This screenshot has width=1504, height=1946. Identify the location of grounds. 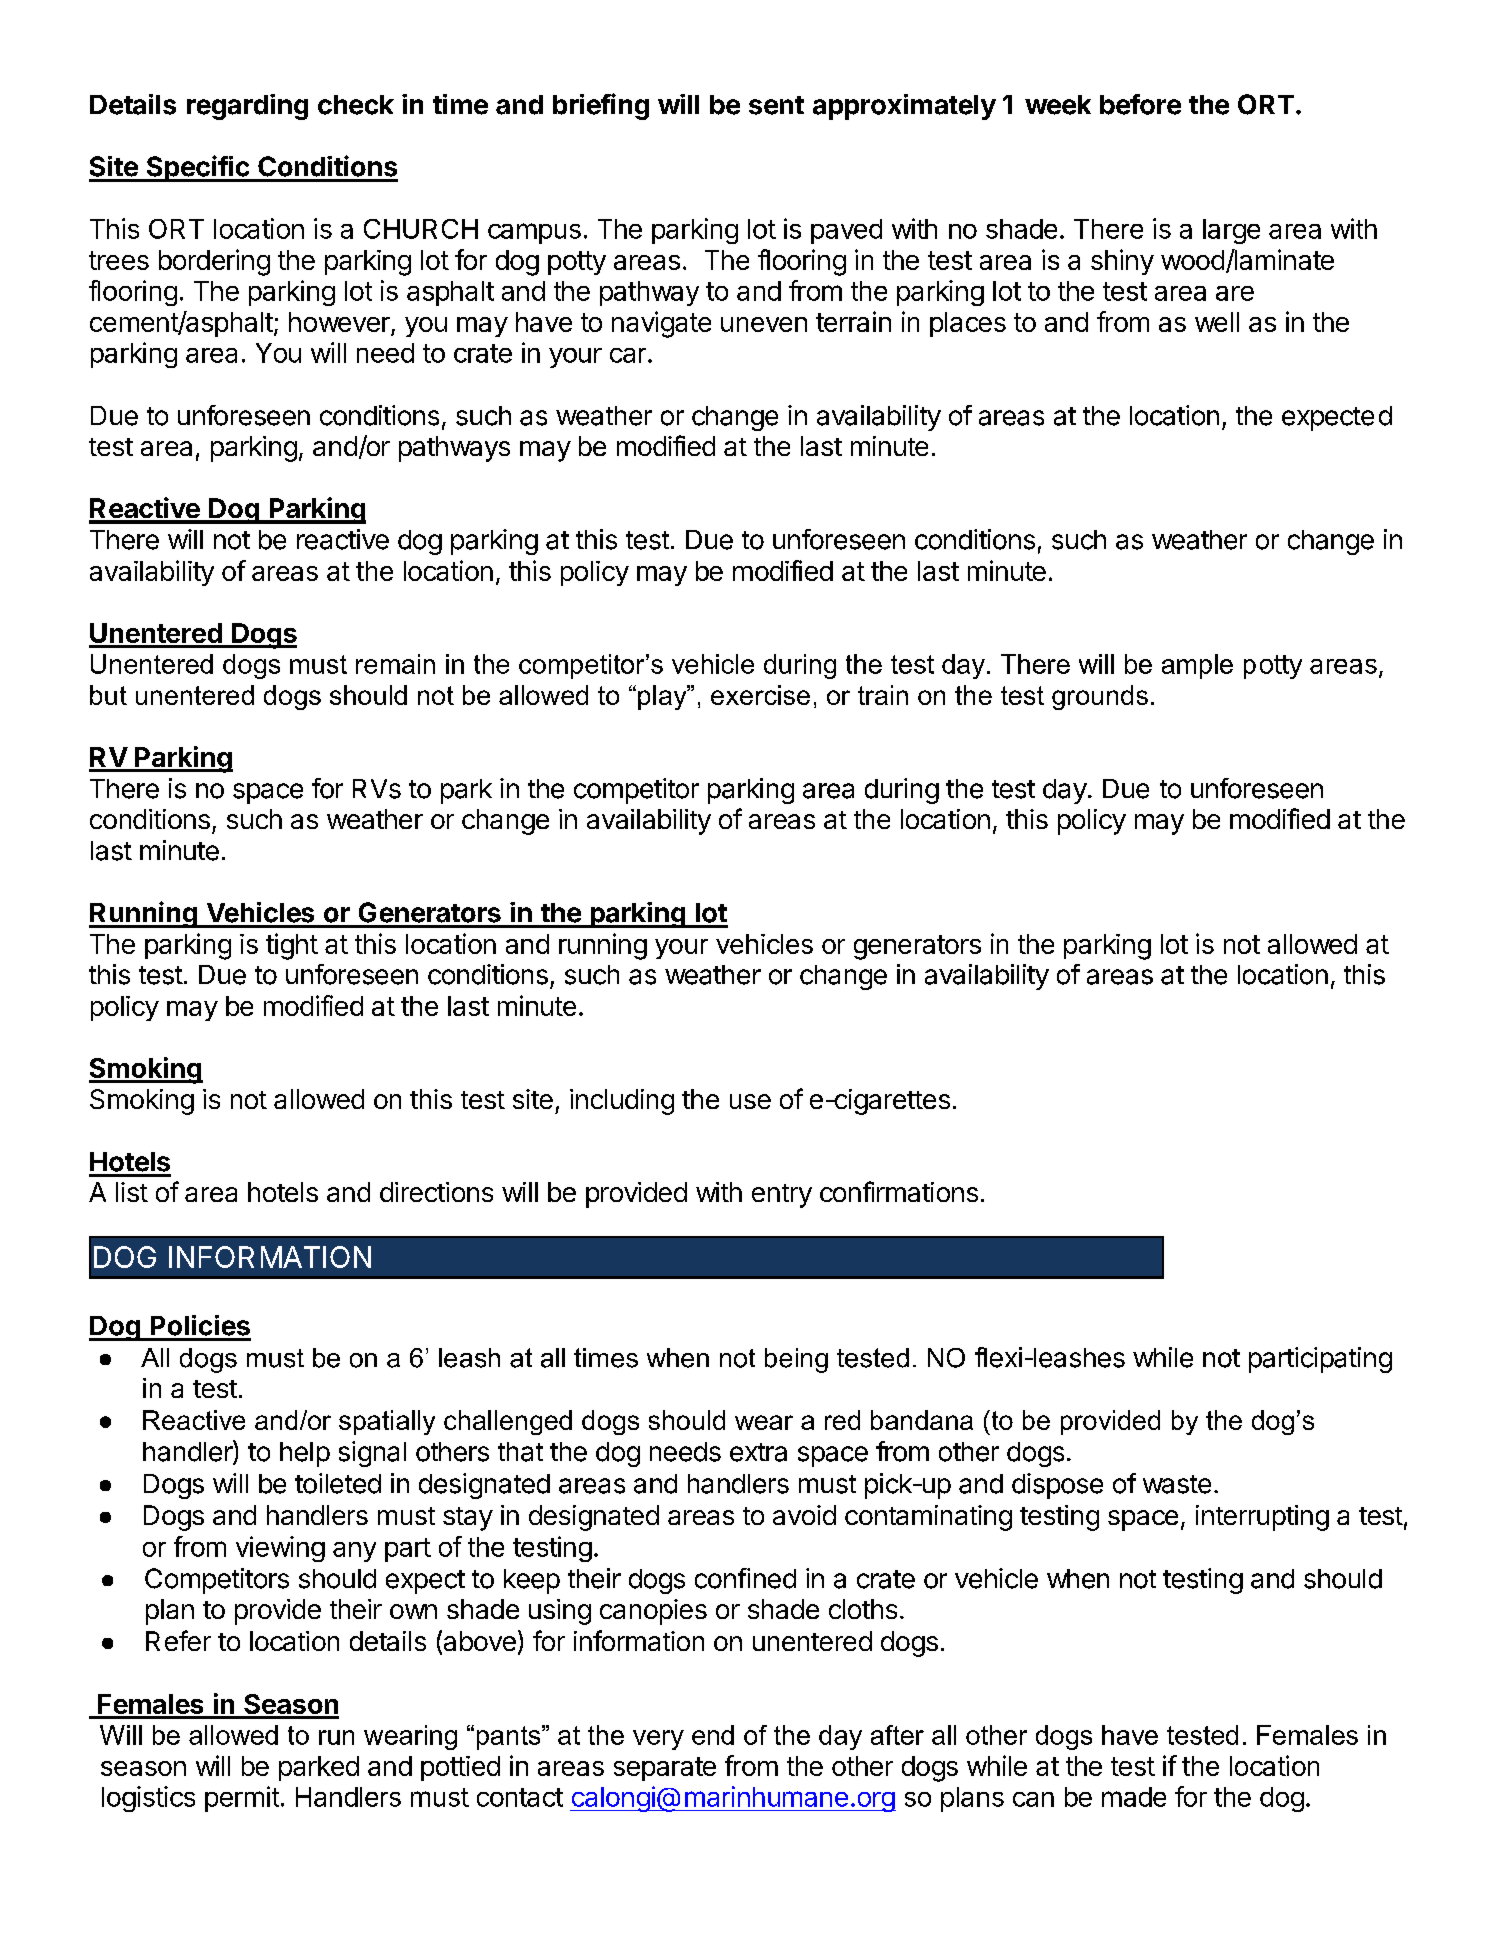
(1100, 697).
